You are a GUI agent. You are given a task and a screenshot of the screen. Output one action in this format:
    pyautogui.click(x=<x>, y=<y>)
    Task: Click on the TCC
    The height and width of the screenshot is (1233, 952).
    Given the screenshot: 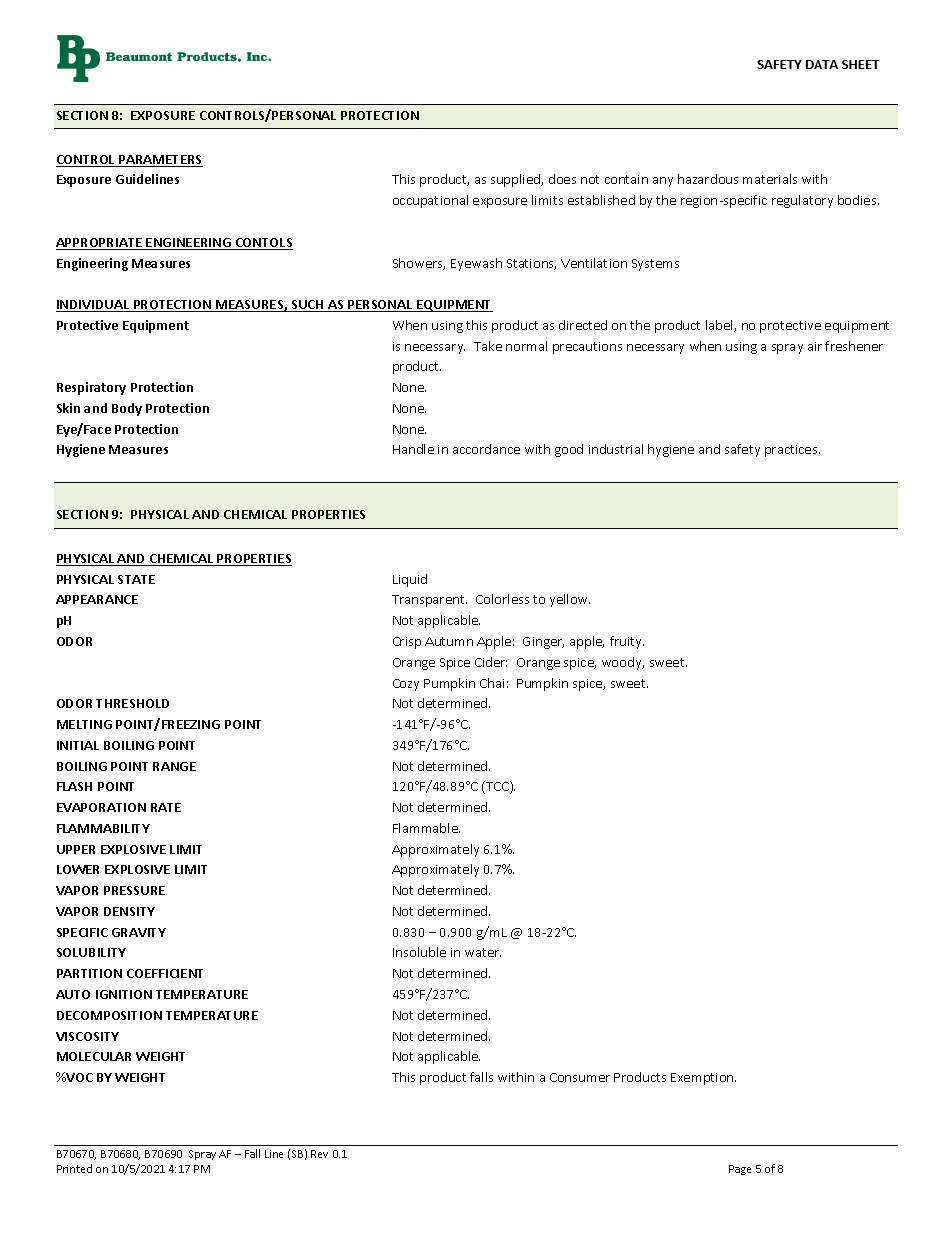 What is the action you would take?
    pyautogui.click(x=497, y=787)
